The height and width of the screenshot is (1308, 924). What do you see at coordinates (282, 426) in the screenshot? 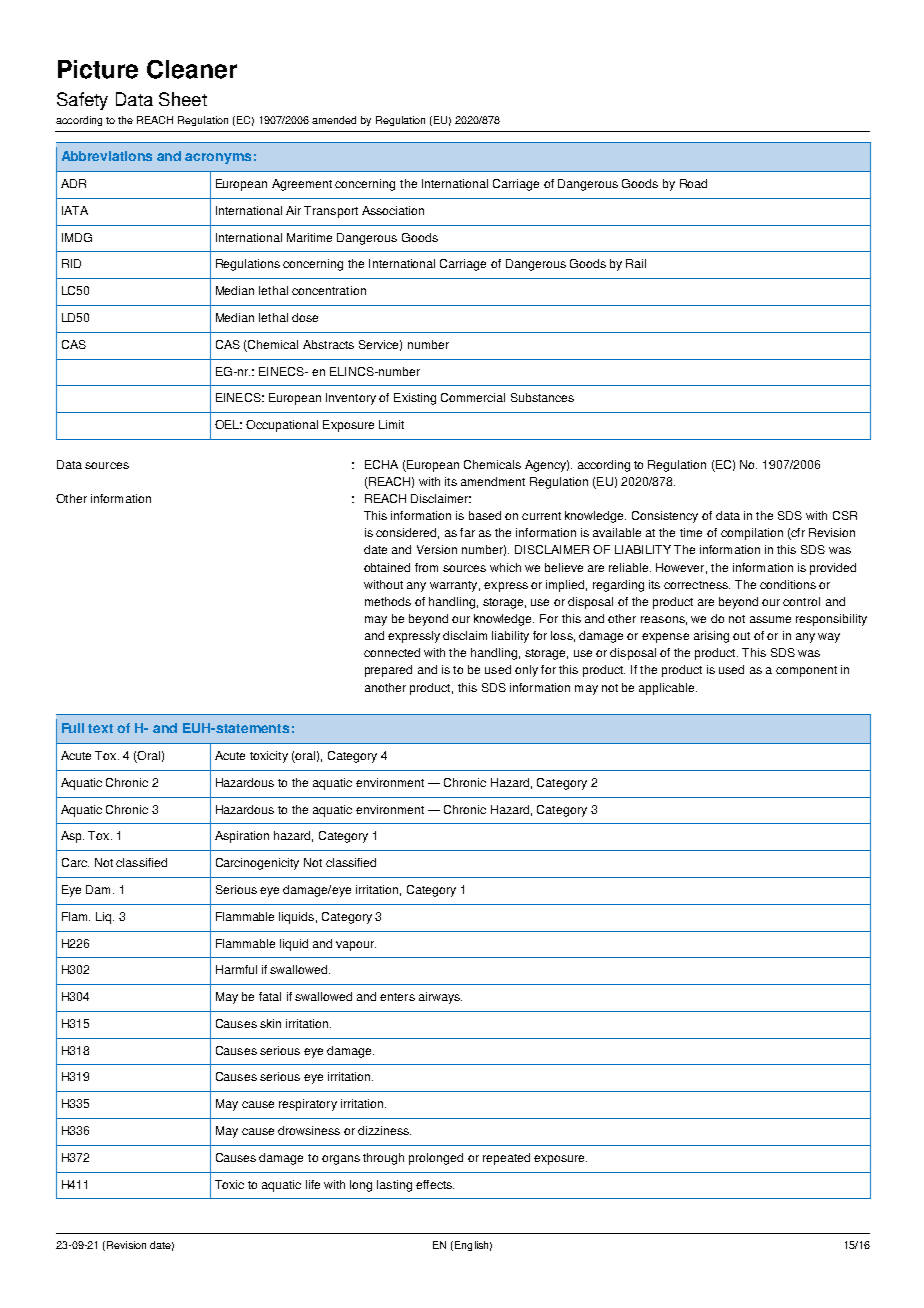
I see `Occupational` at bounding box center [282, 426].
